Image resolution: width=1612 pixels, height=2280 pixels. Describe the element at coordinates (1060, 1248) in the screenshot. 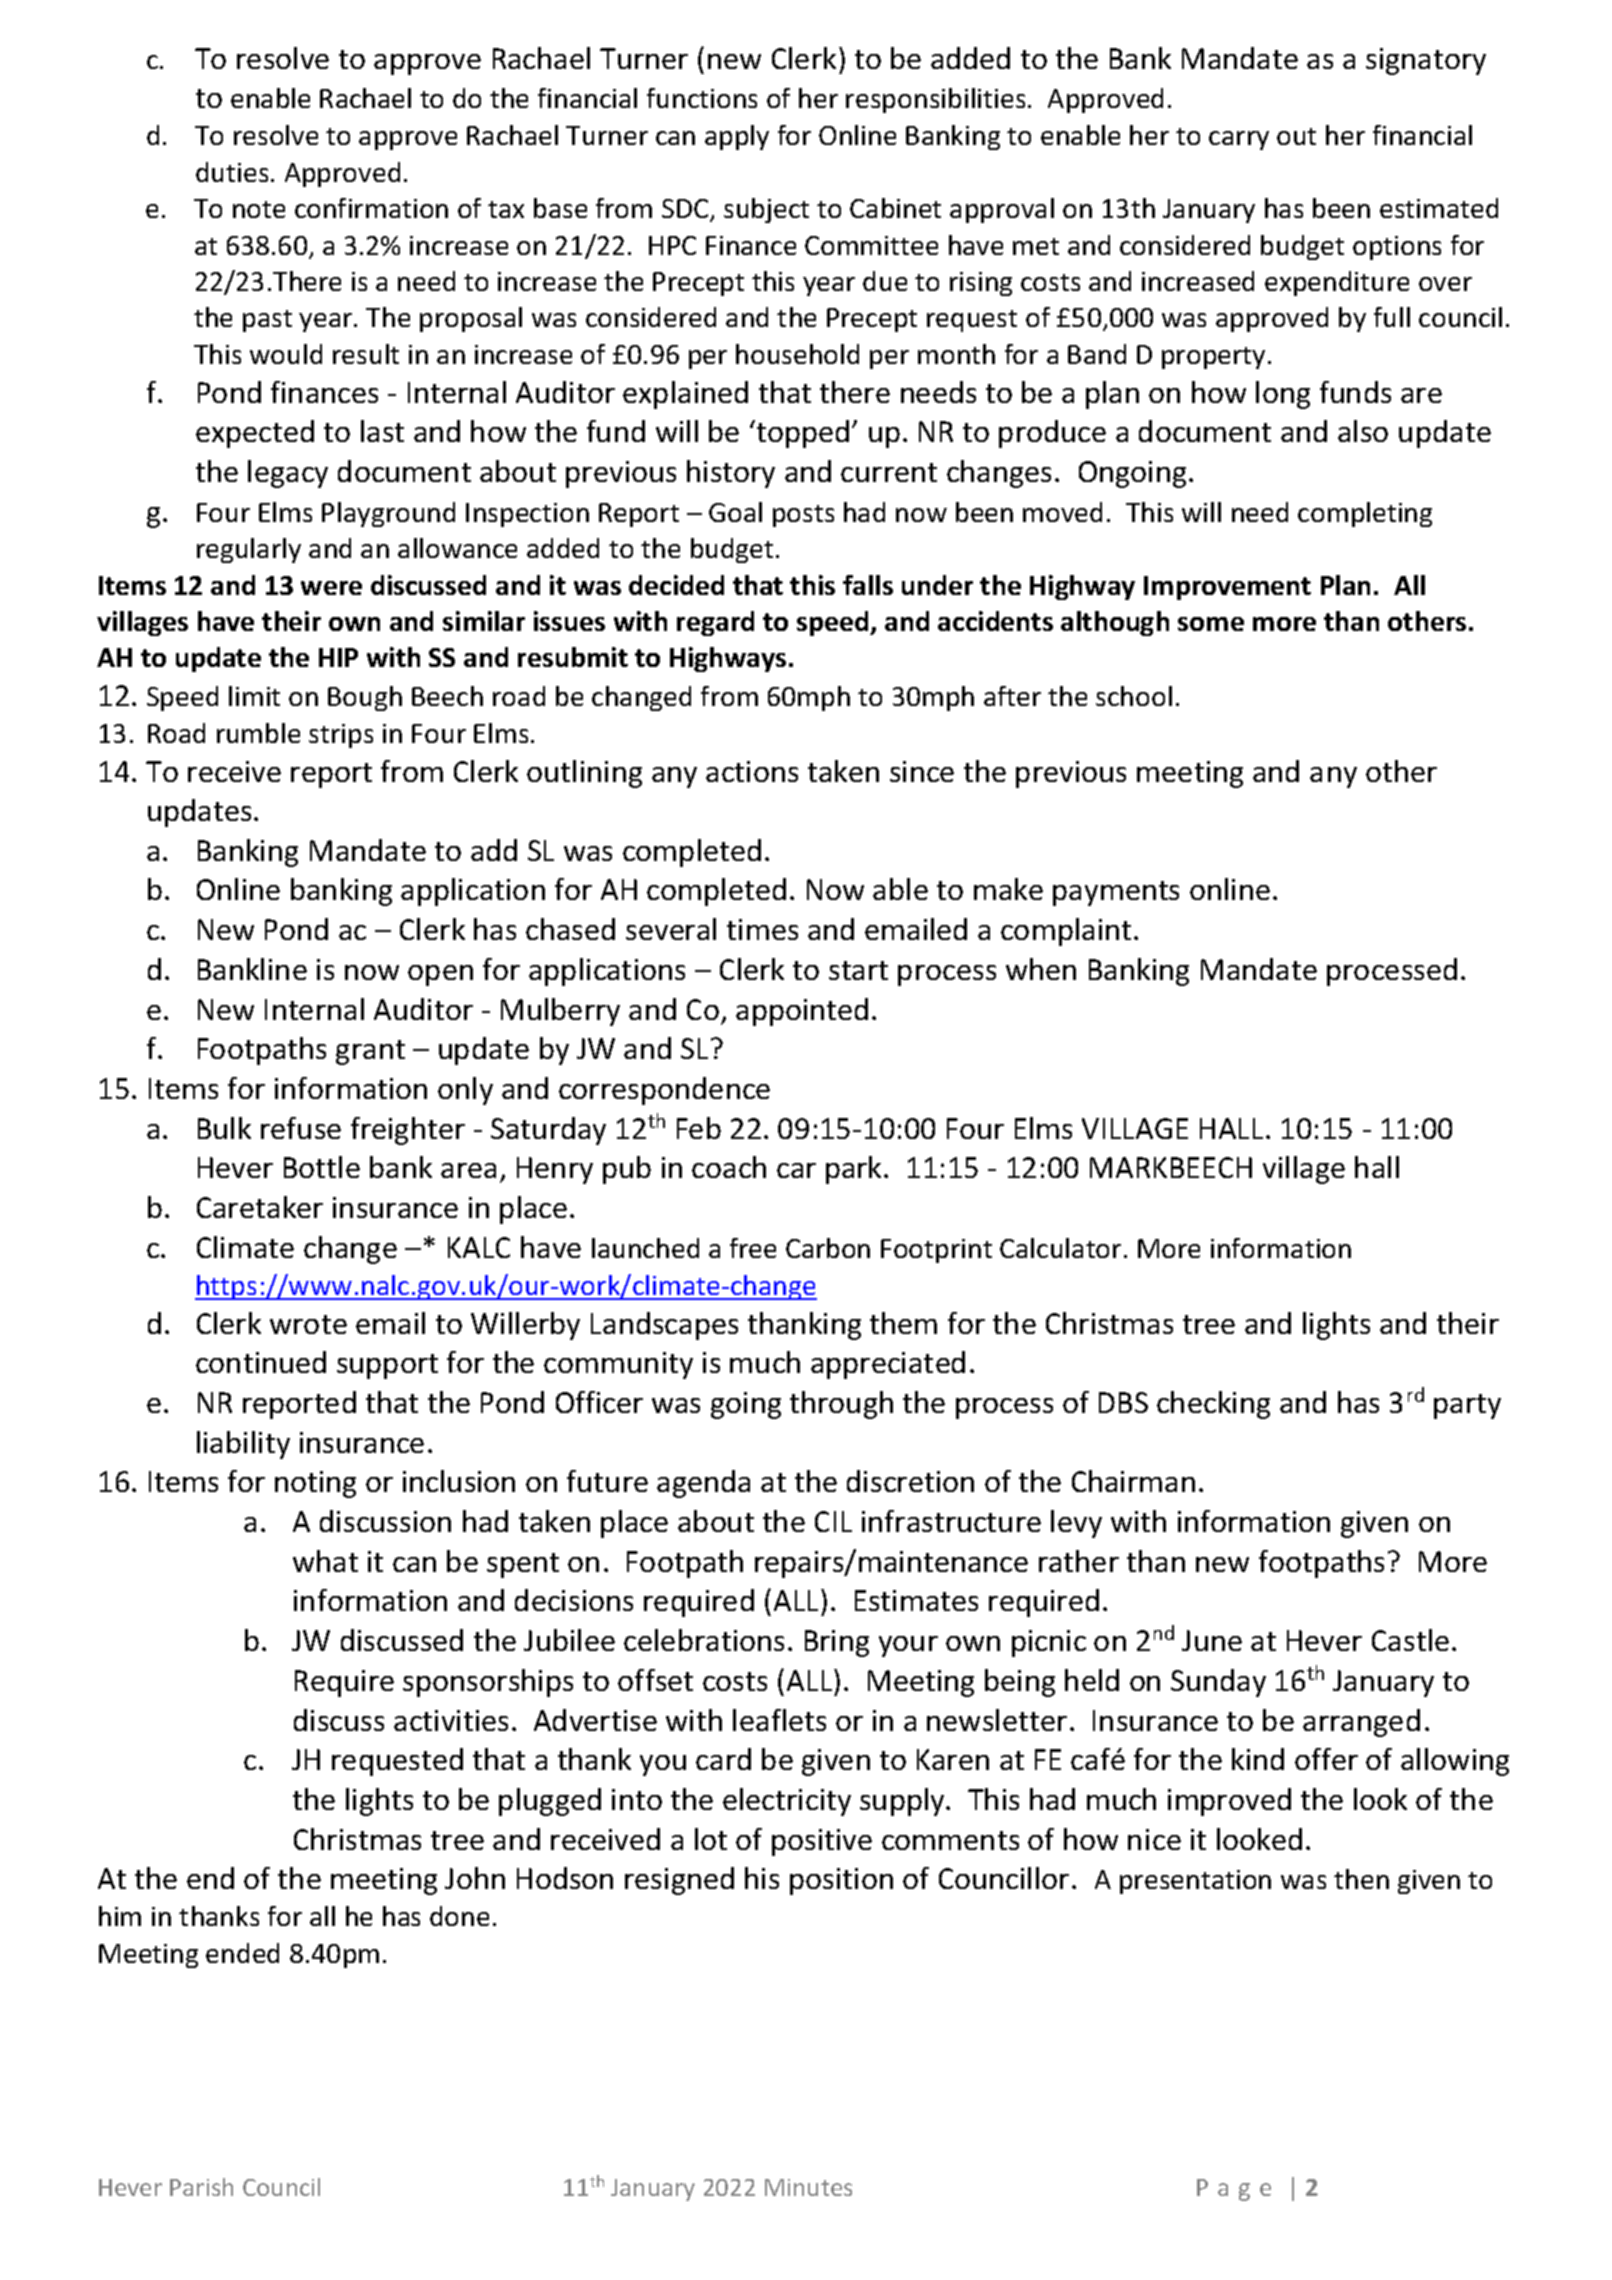

I see `Calculator` at that location.
